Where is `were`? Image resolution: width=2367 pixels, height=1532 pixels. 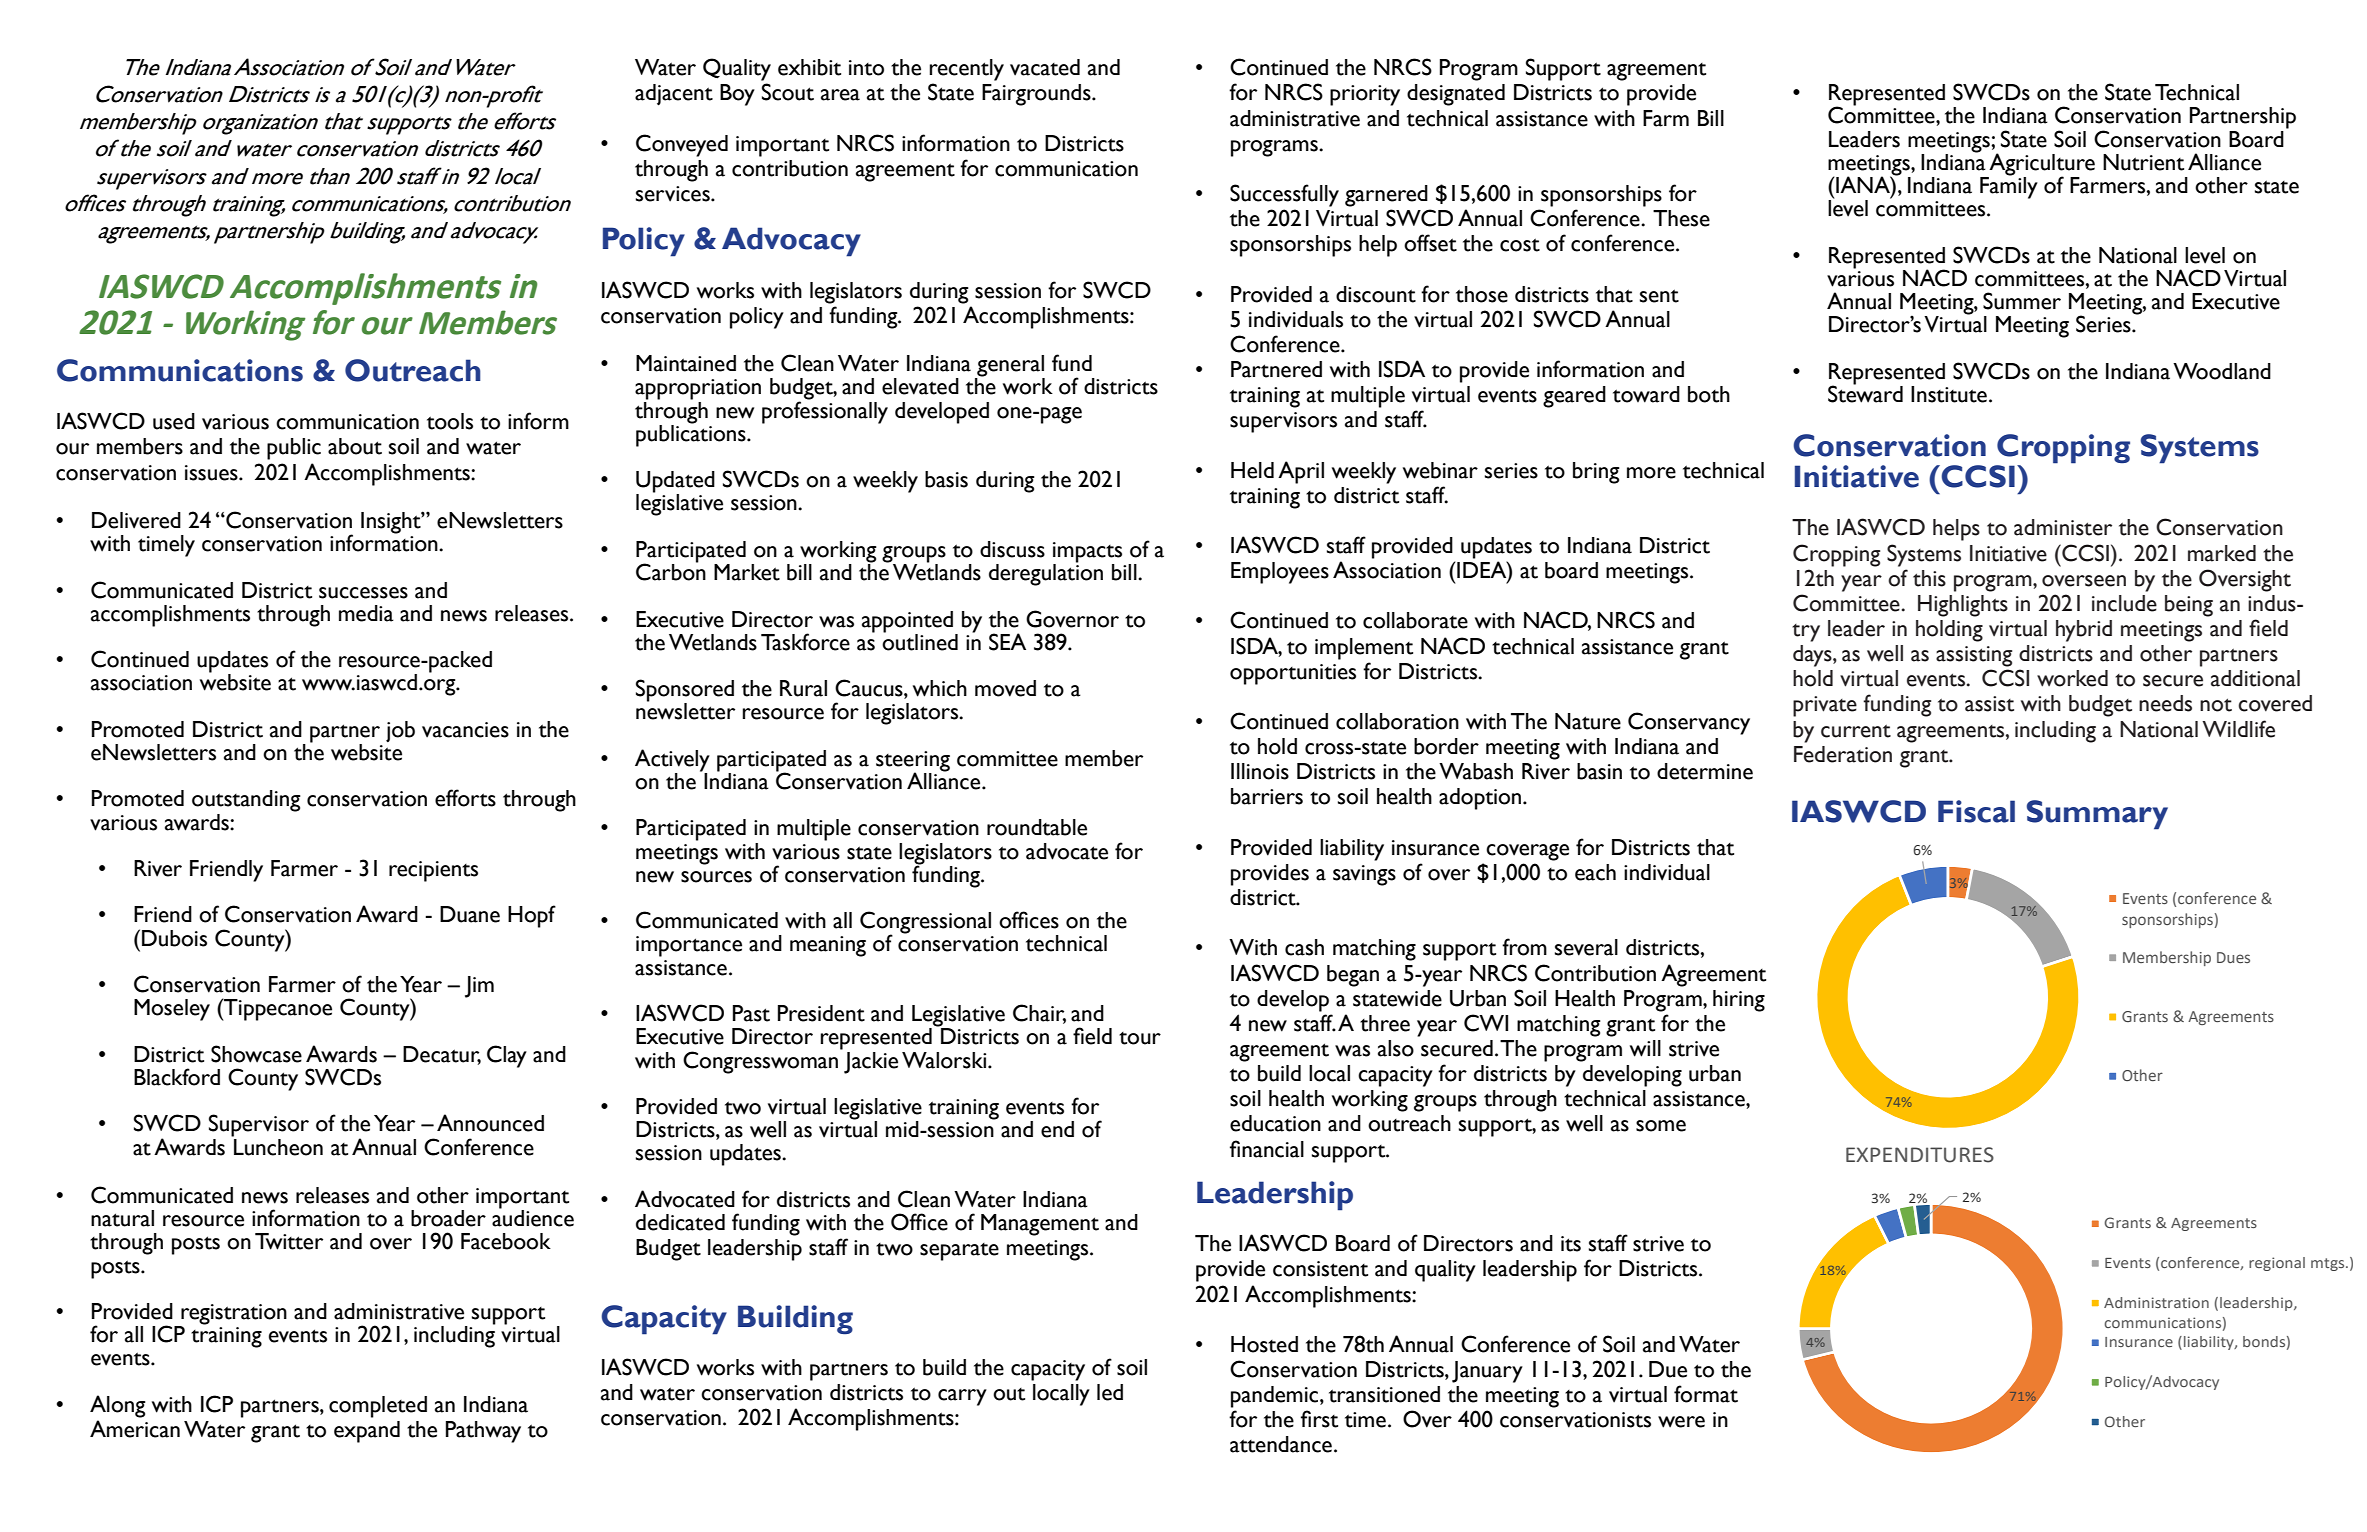 were is located at coordinates (1681, 1422).
